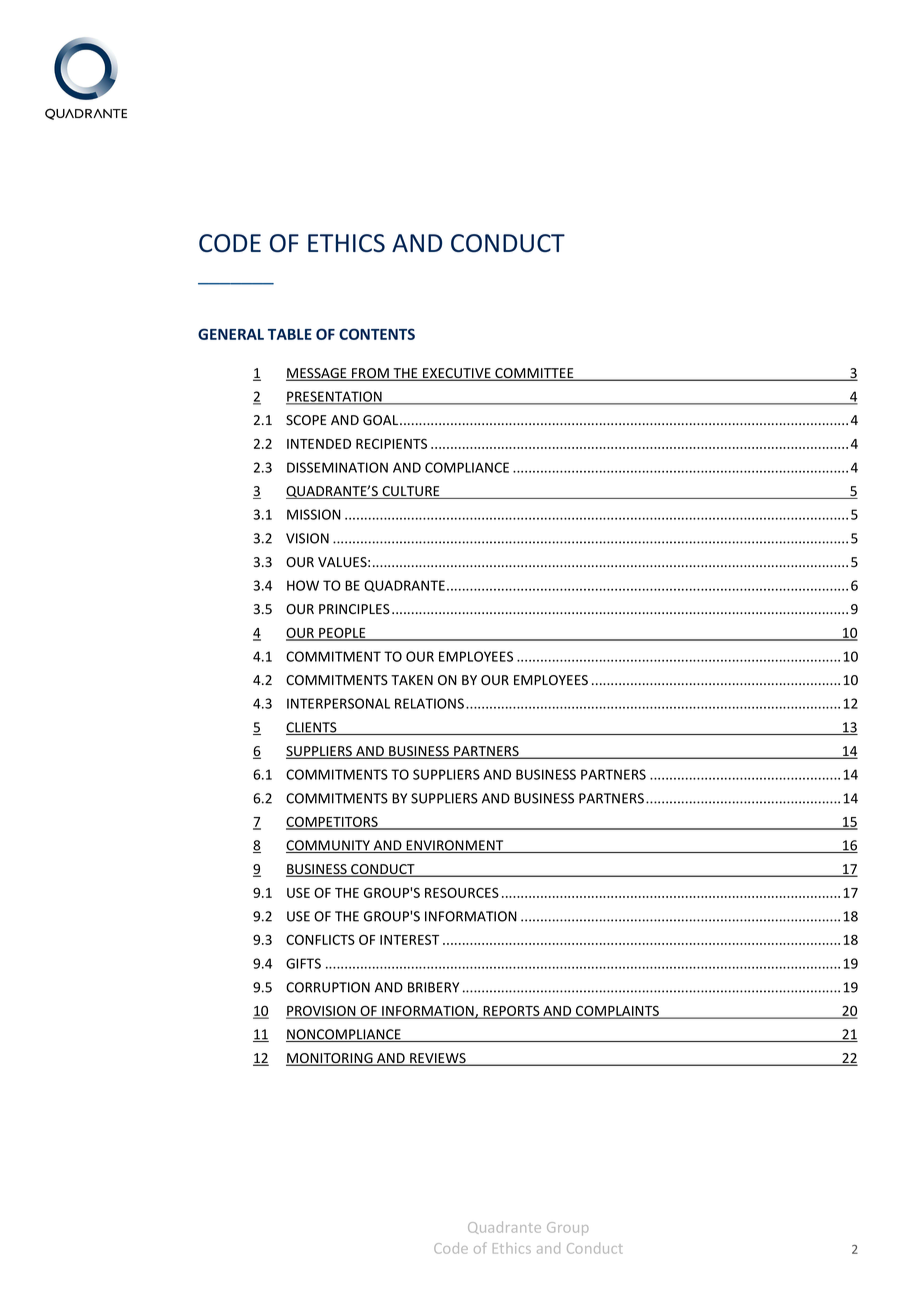 Image resolution: width=924 pixels, height=1308 pixels. Describe the element at coordinates (534, 374) in the screenshot. I see `COMMITTEE` at that location.
